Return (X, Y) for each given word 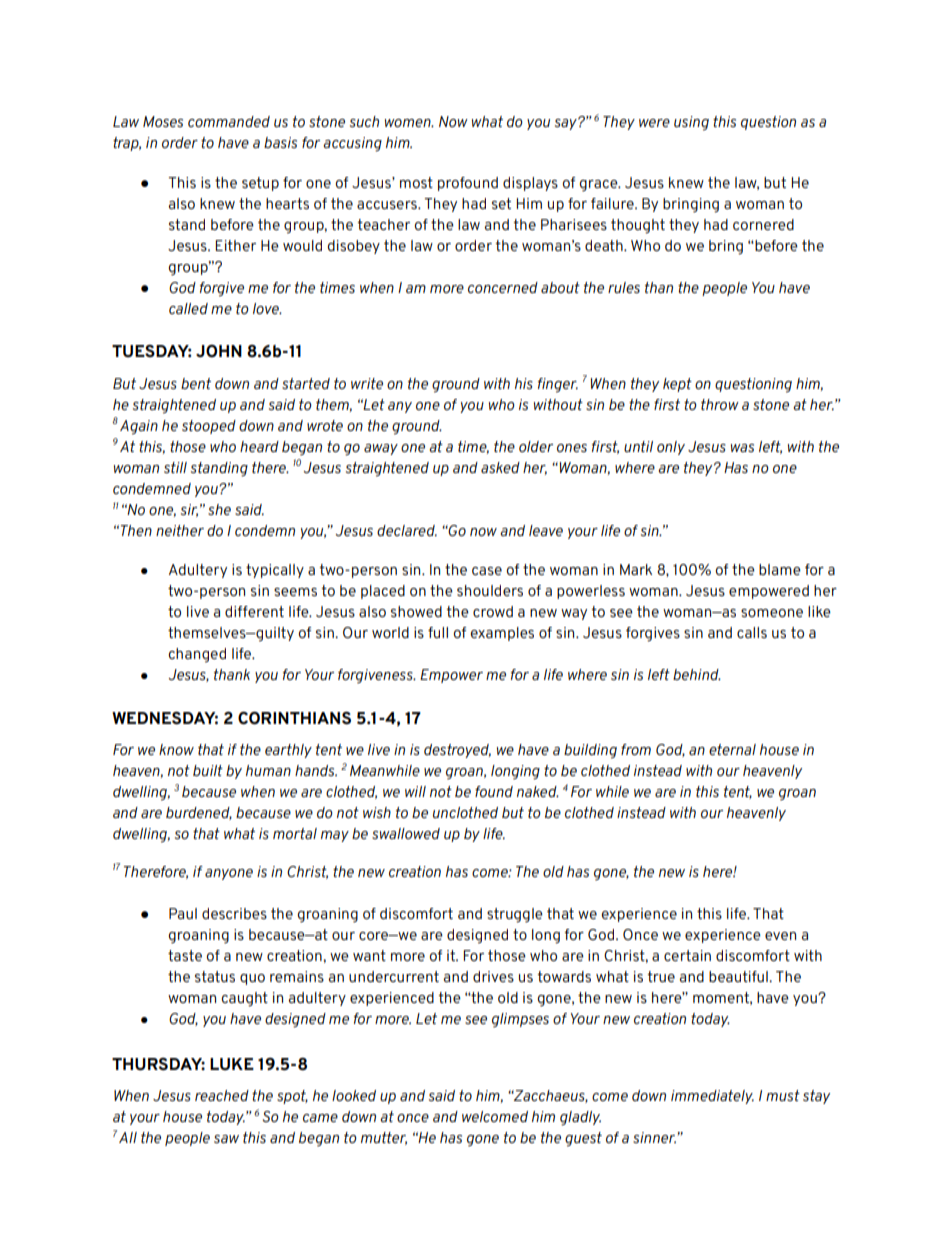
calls (752, 632)
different (254, 611)
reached (222, 1095)
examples (502, 634)
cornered (763, 224)
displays (530, 184)
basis (280, 142)
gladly (580, 1118)
